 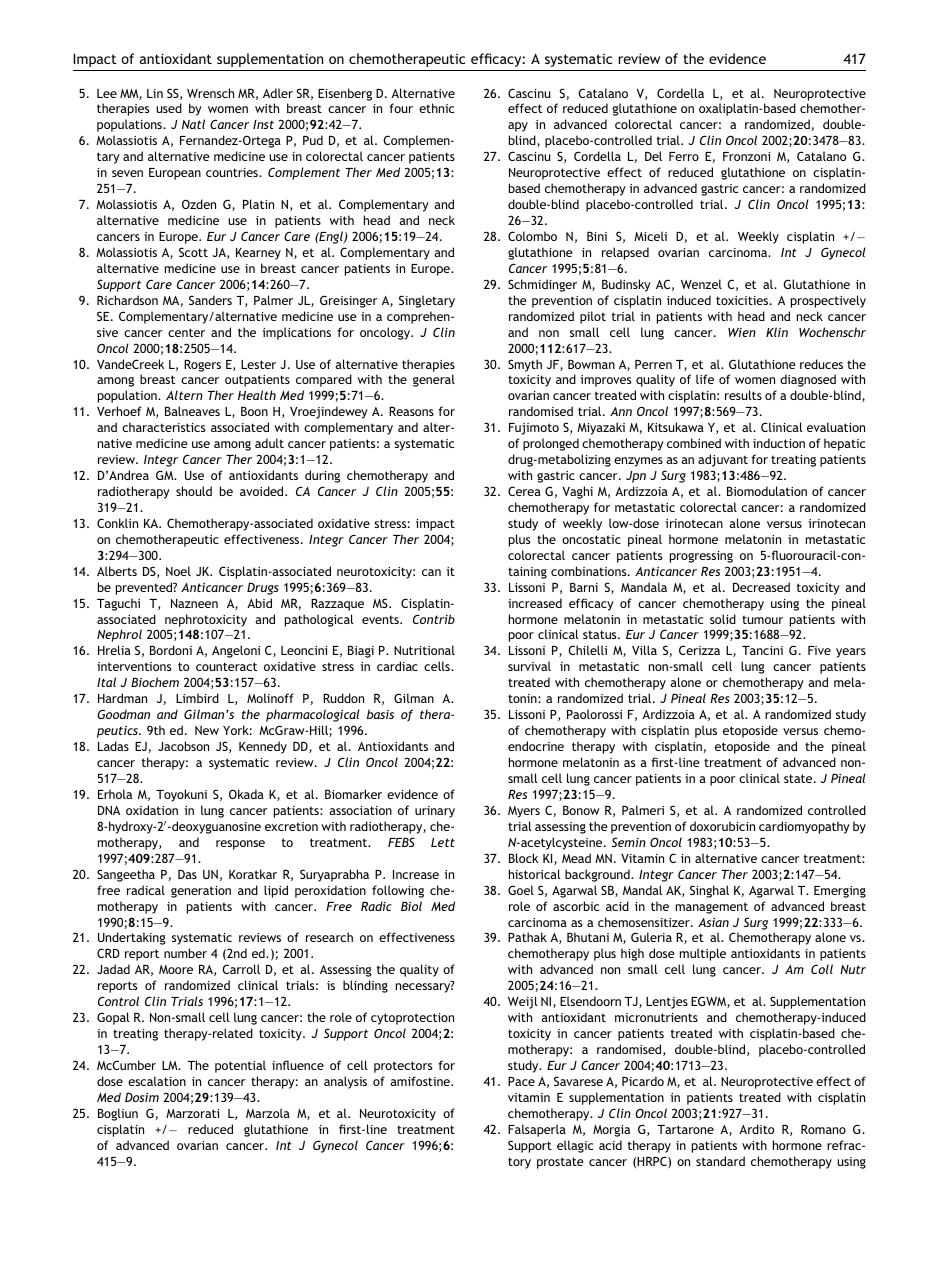 I want to click on standard, so click(x=720, y=1161).
